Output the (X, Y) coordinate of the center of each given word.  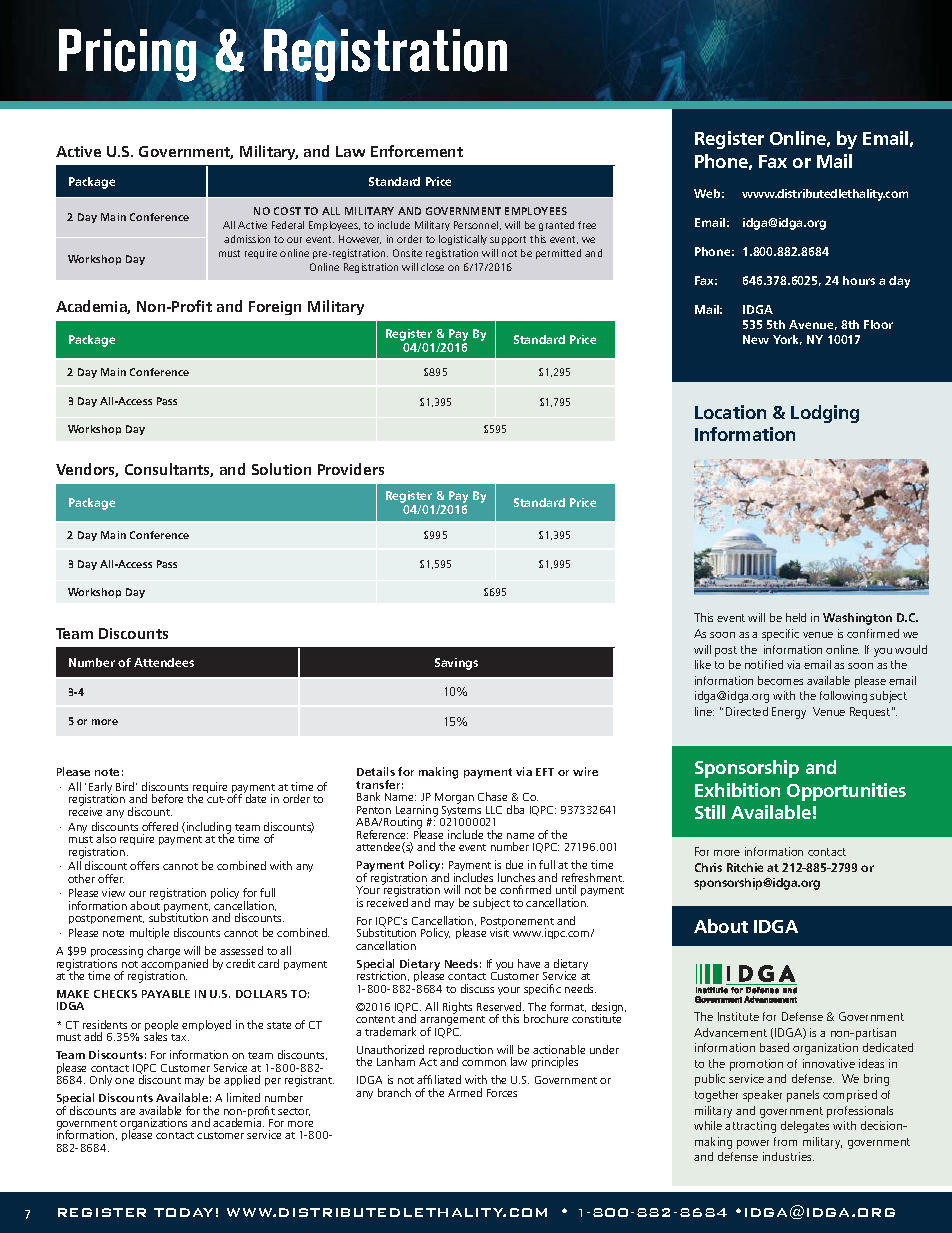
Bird (126, 786)
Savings (456, 664)
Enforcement (417, 151)
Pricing (129, 57)
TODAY (183, 1212)
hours (859, 280)
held (796, 617)
